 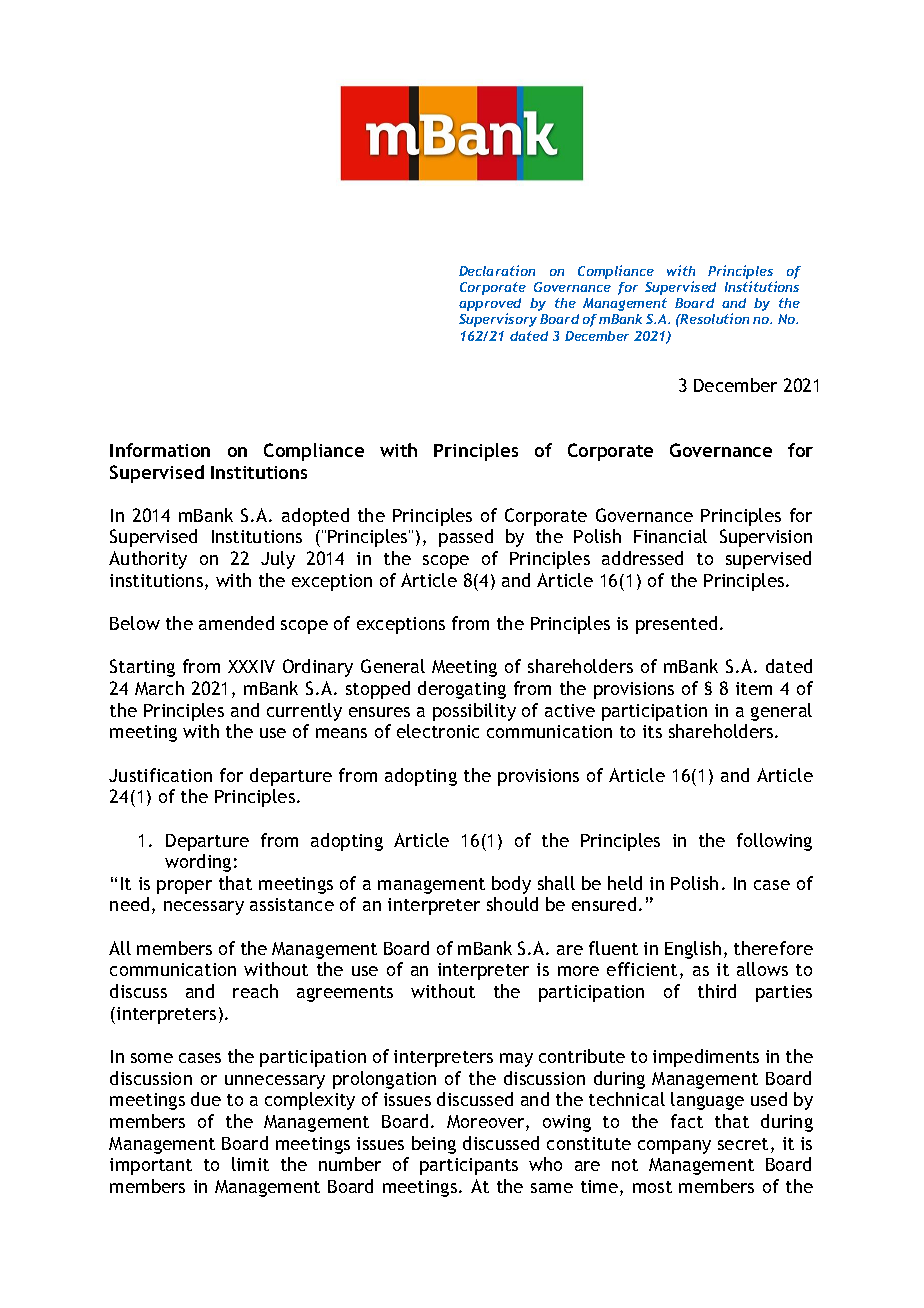 What do you see at coordinates (250, 1164) in the document?
I see `limit` at bounding box center [250, 1164].
